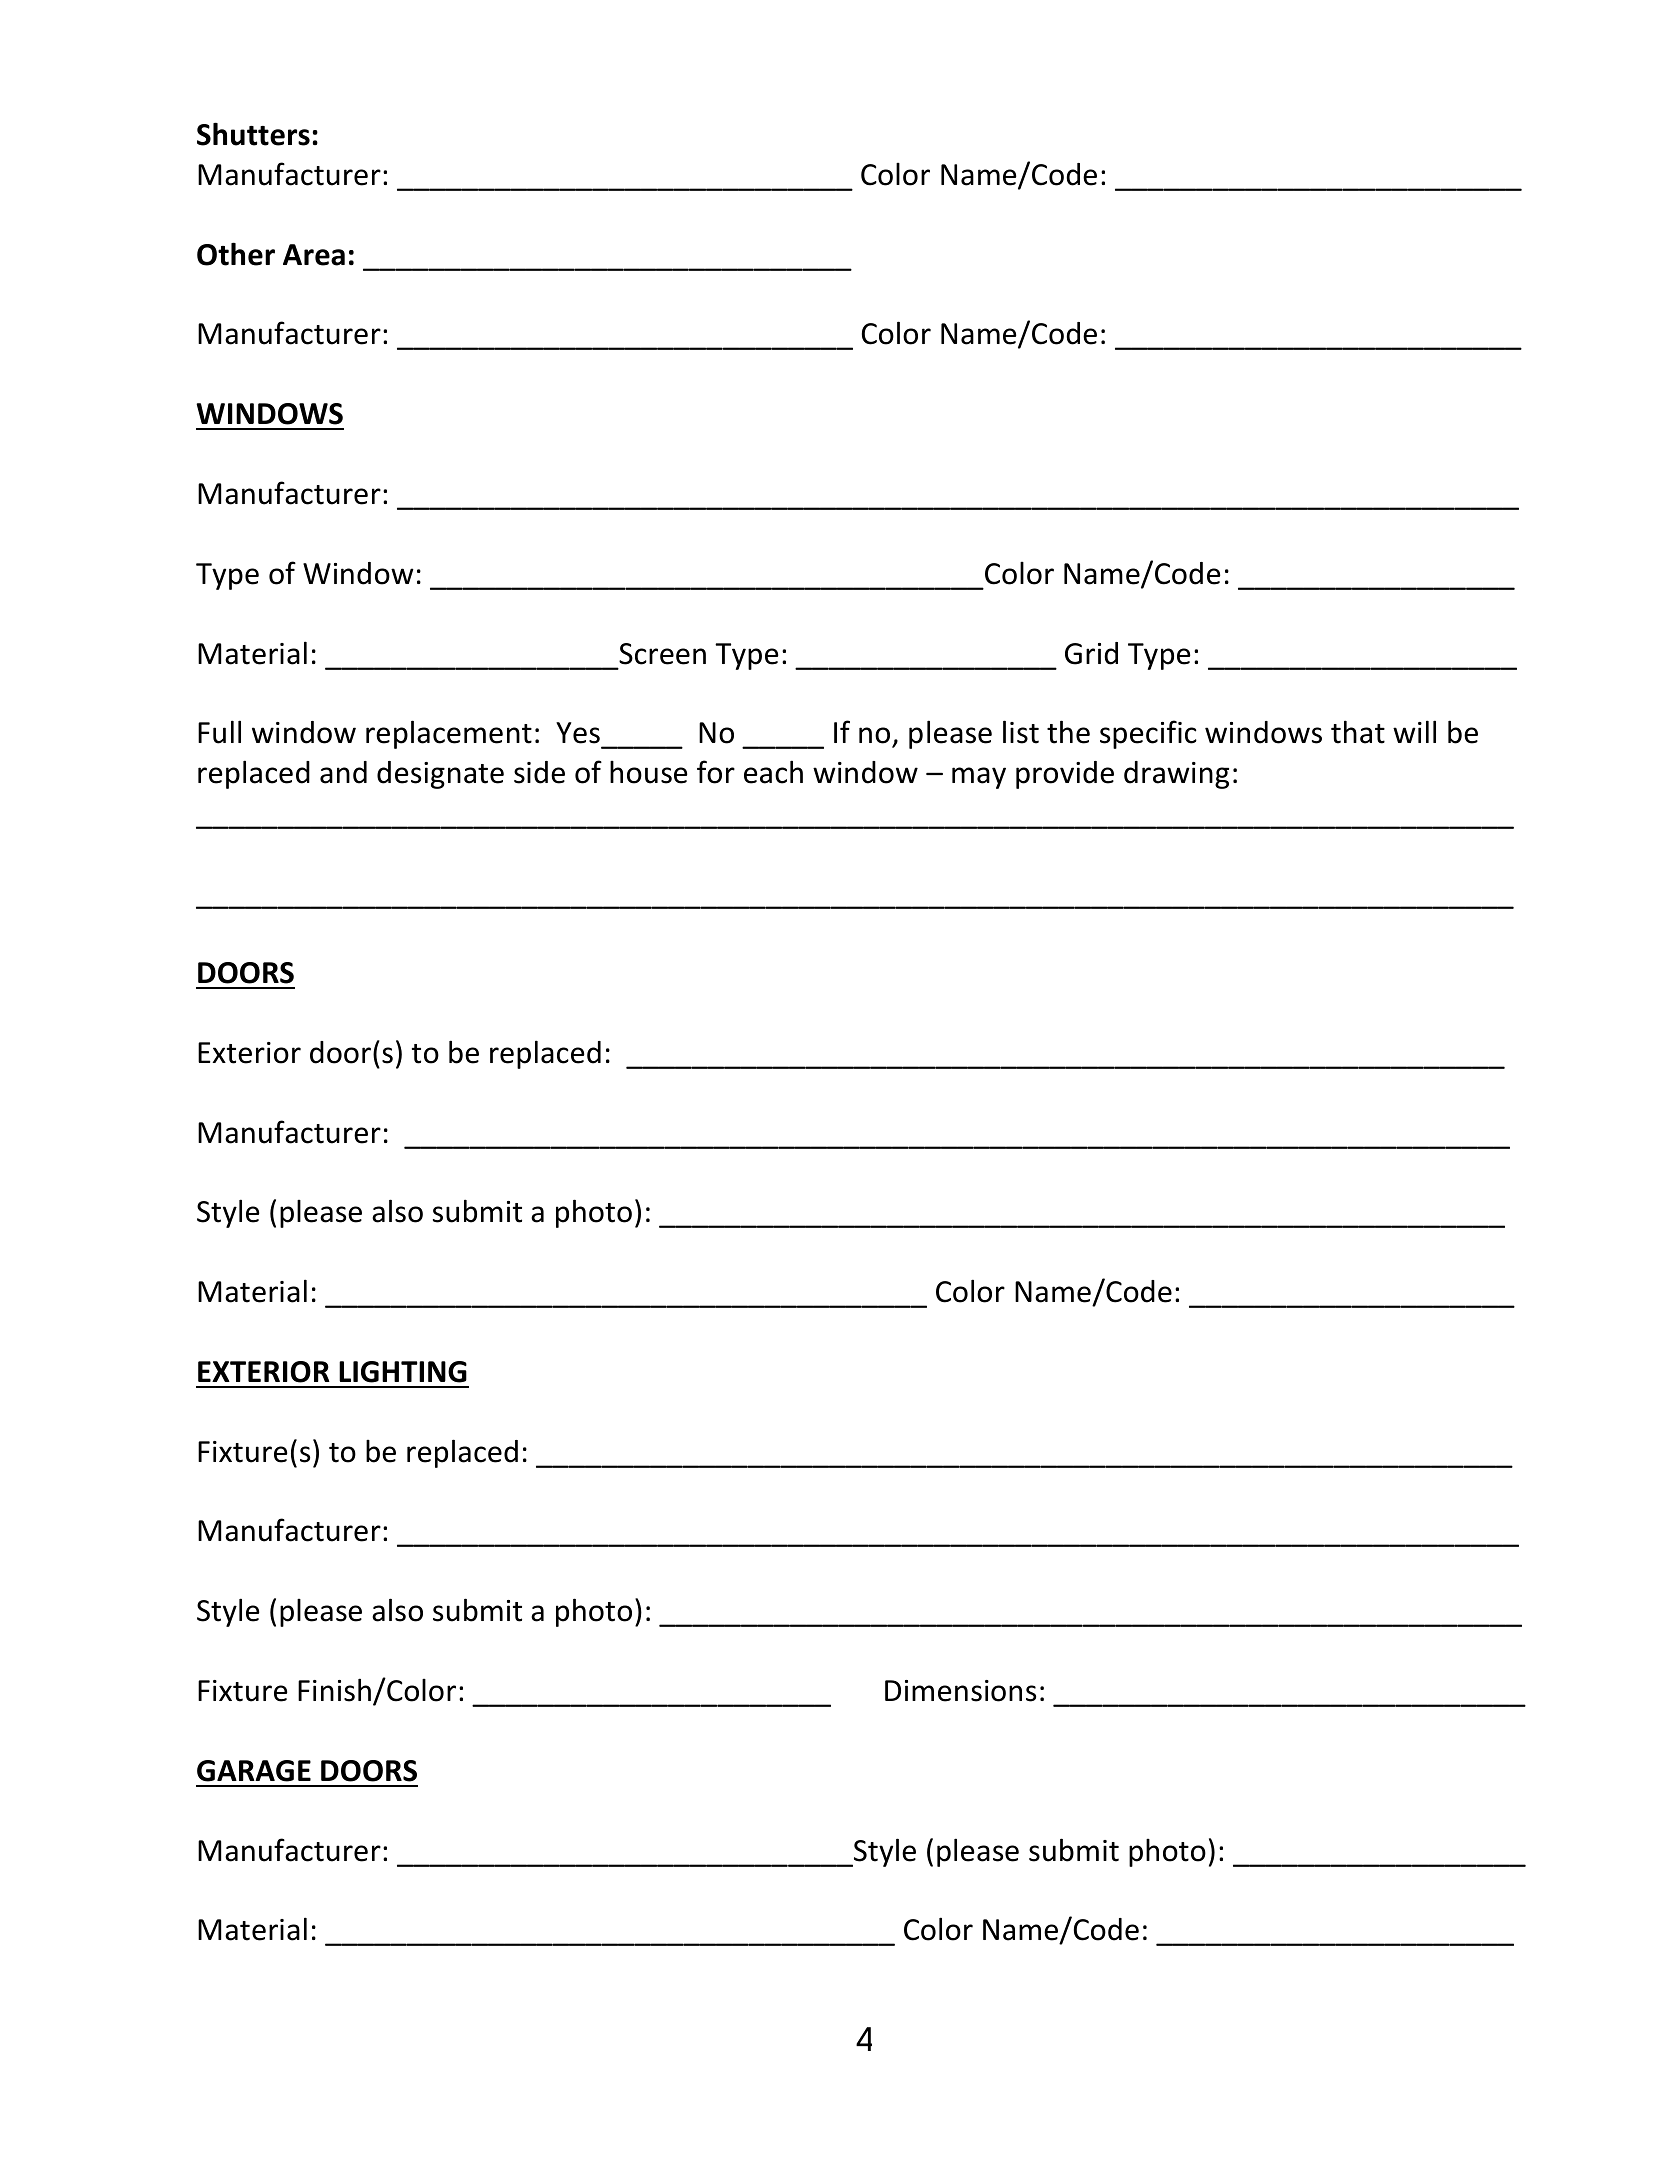  What do you see at coordinates (253, 134) in the document?
I see `Shutters` at bounding box center [253, 134].
